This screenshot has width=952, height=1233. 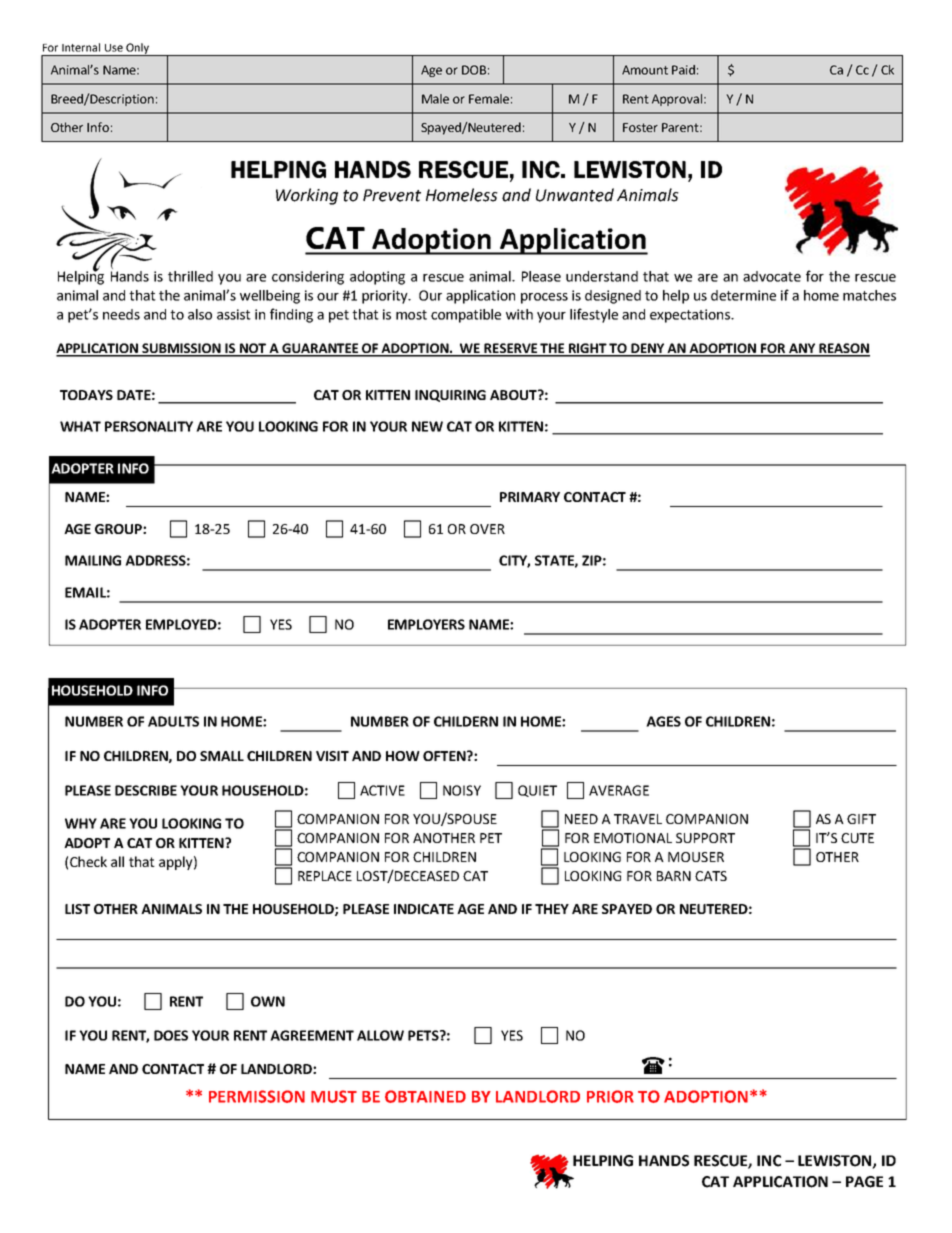 What do you see at coordinates (146, 790) in the screenshot?
I see `DESCRIBE` at bounding box center [146, 790].
